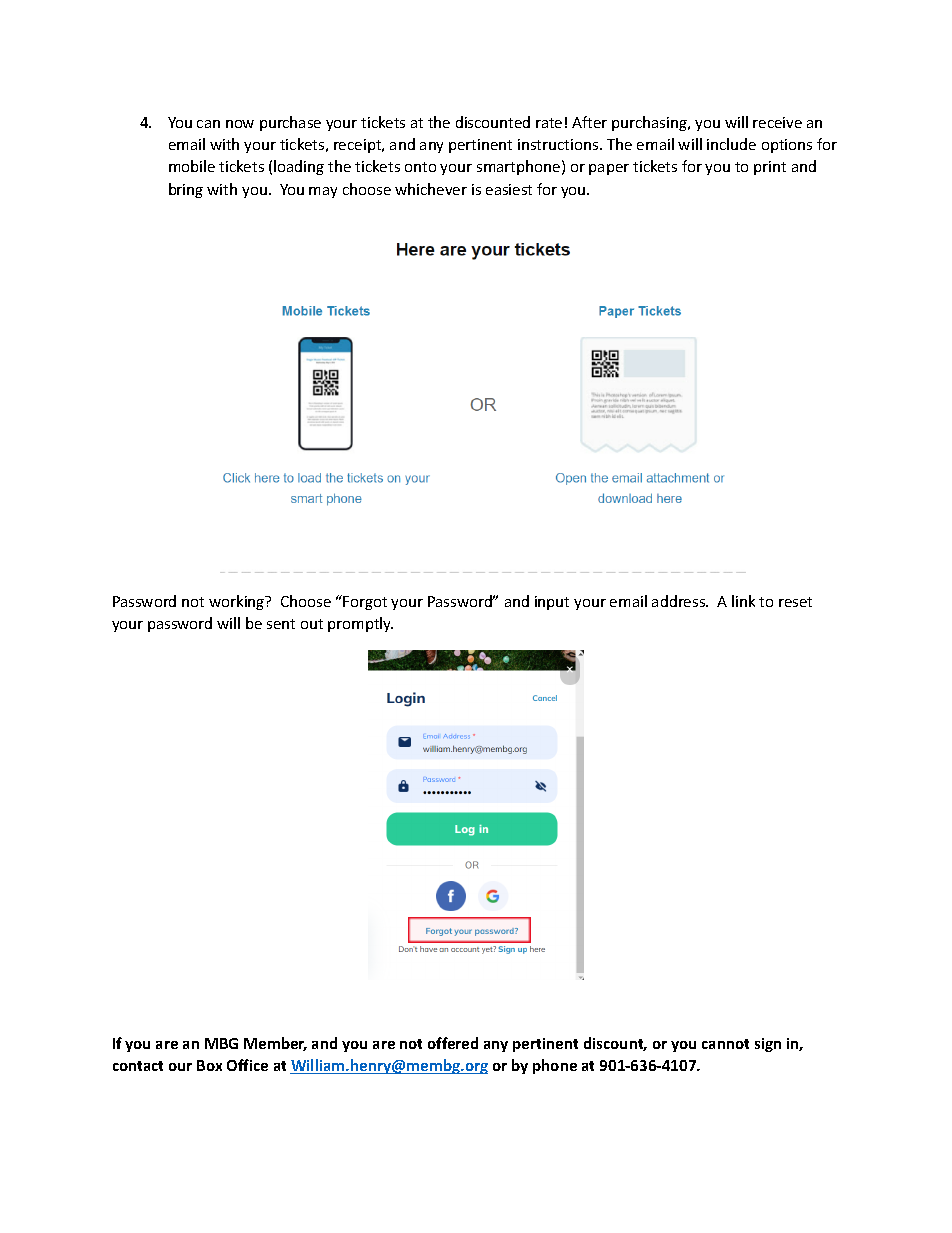 Image resolution: width=952 pixels, height=1233 pixels. I want to click on whichever, so click(431, 189).
